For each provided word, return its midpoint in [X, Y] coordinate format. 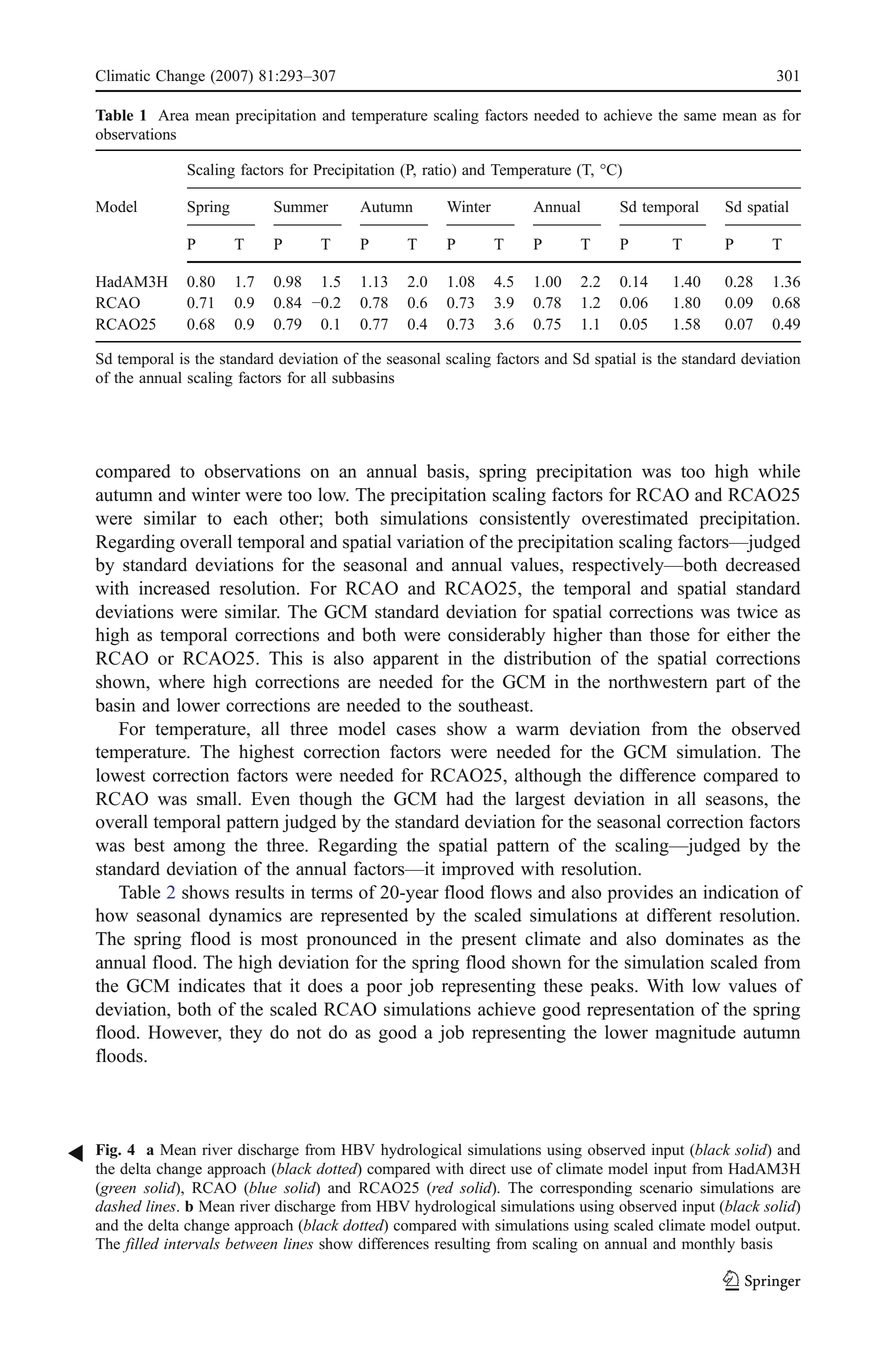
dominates [705, 938]
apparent [406, 661]
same [700, 117]
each [251, 518]
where [181, 681]
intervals [192, 1243]
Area [173, 115]
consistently [524, 520]
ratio [437, 170]
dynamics [245, 917]
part [731, 685]
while [779, 471]
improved [478, 870]
